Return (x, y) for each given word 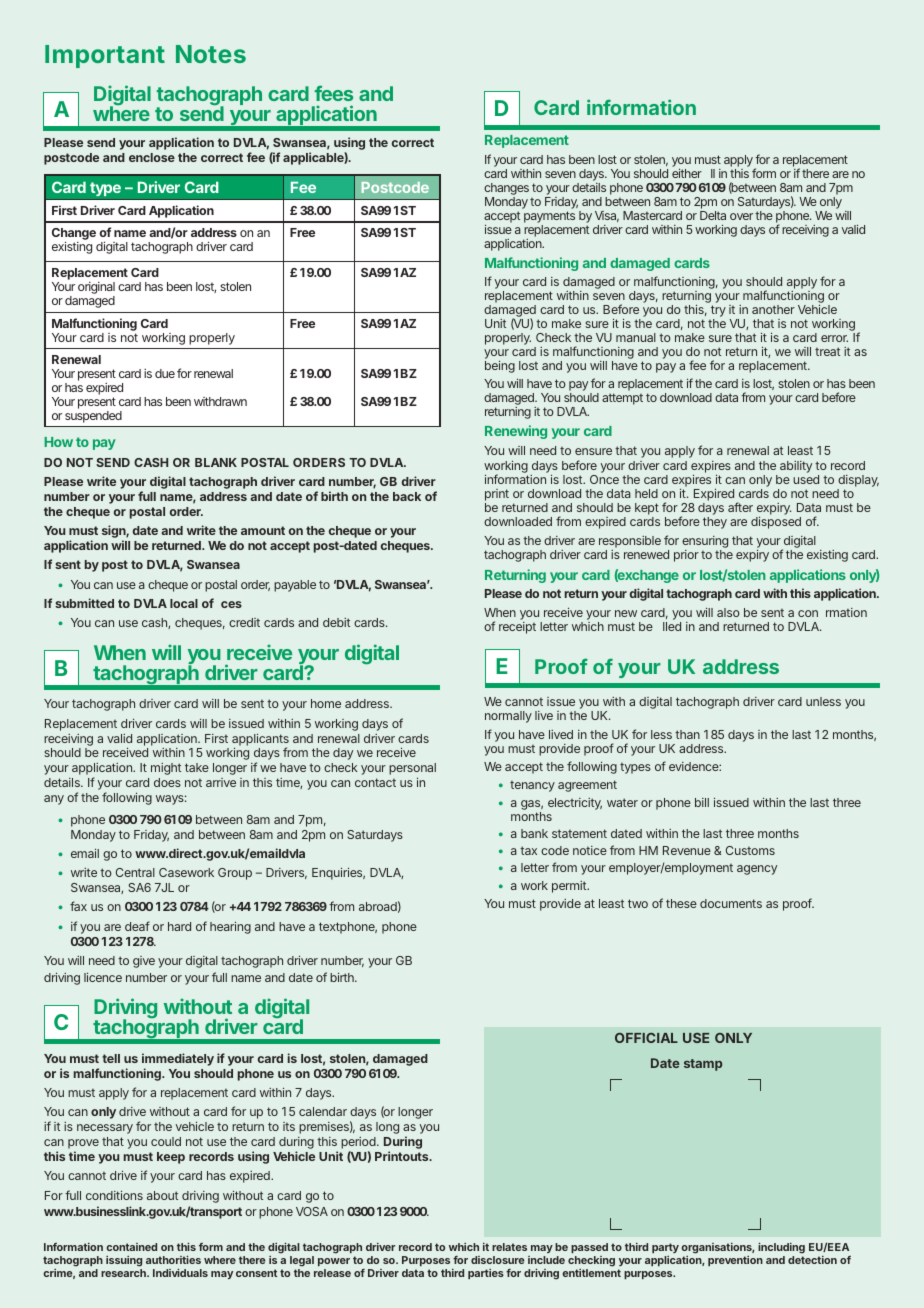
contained (131, 1247)
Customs (750, 850)
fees (334, 93)
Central (135, 872)
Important (105, 56)
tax (528, 850)
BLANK (216, 462)
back (407, 496)
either (687, 173)
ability (796, 467)
